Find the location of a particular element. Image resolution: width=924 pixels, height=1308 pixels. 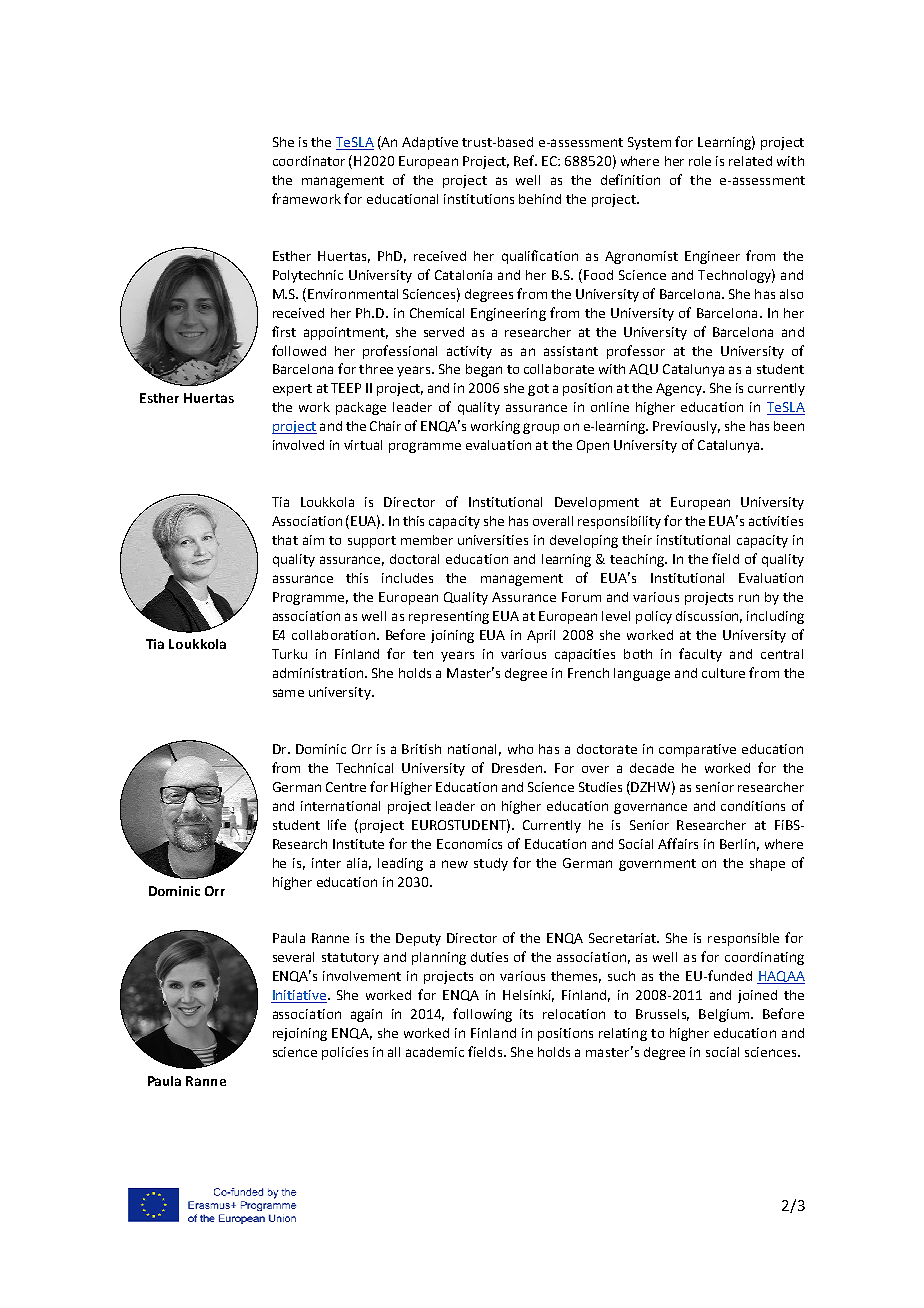

related is located at coordinates (750, 161).
